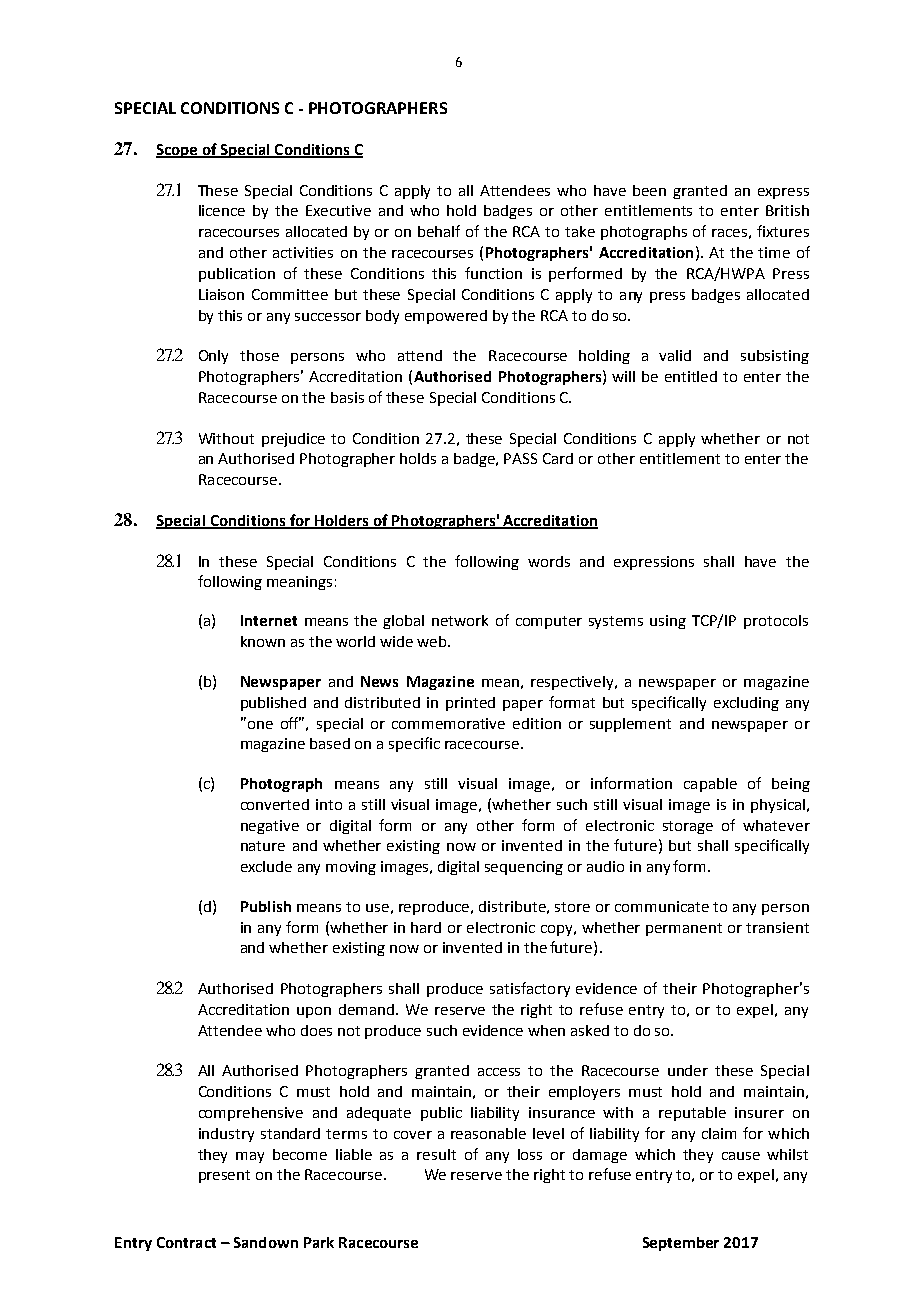  Describe the element at coordinates (439, 231) in the image. I see `behalf` at that location.
